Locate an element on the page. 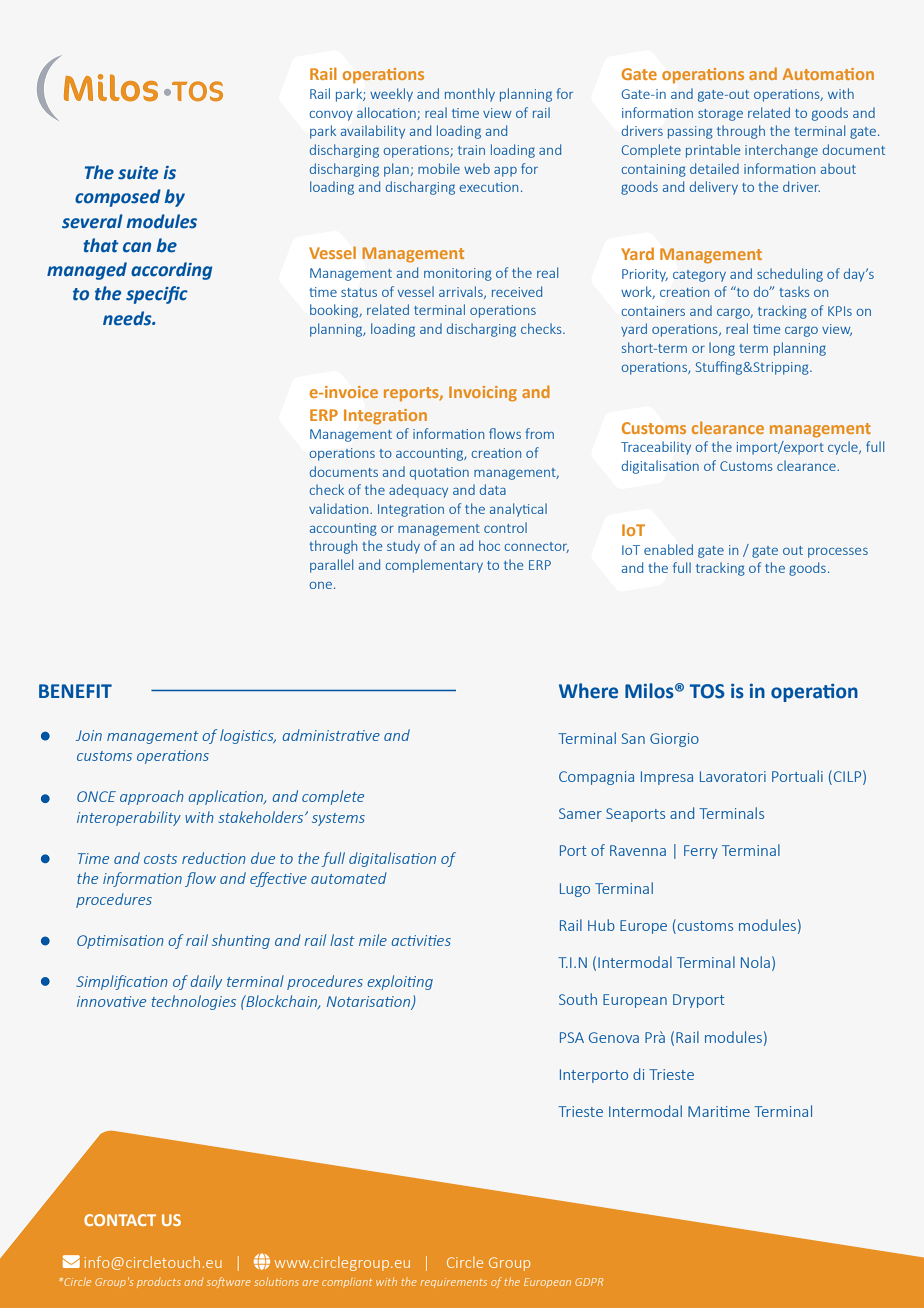 The width and height of the page is (924, 1308). train is located at coordinates (471, 150).
